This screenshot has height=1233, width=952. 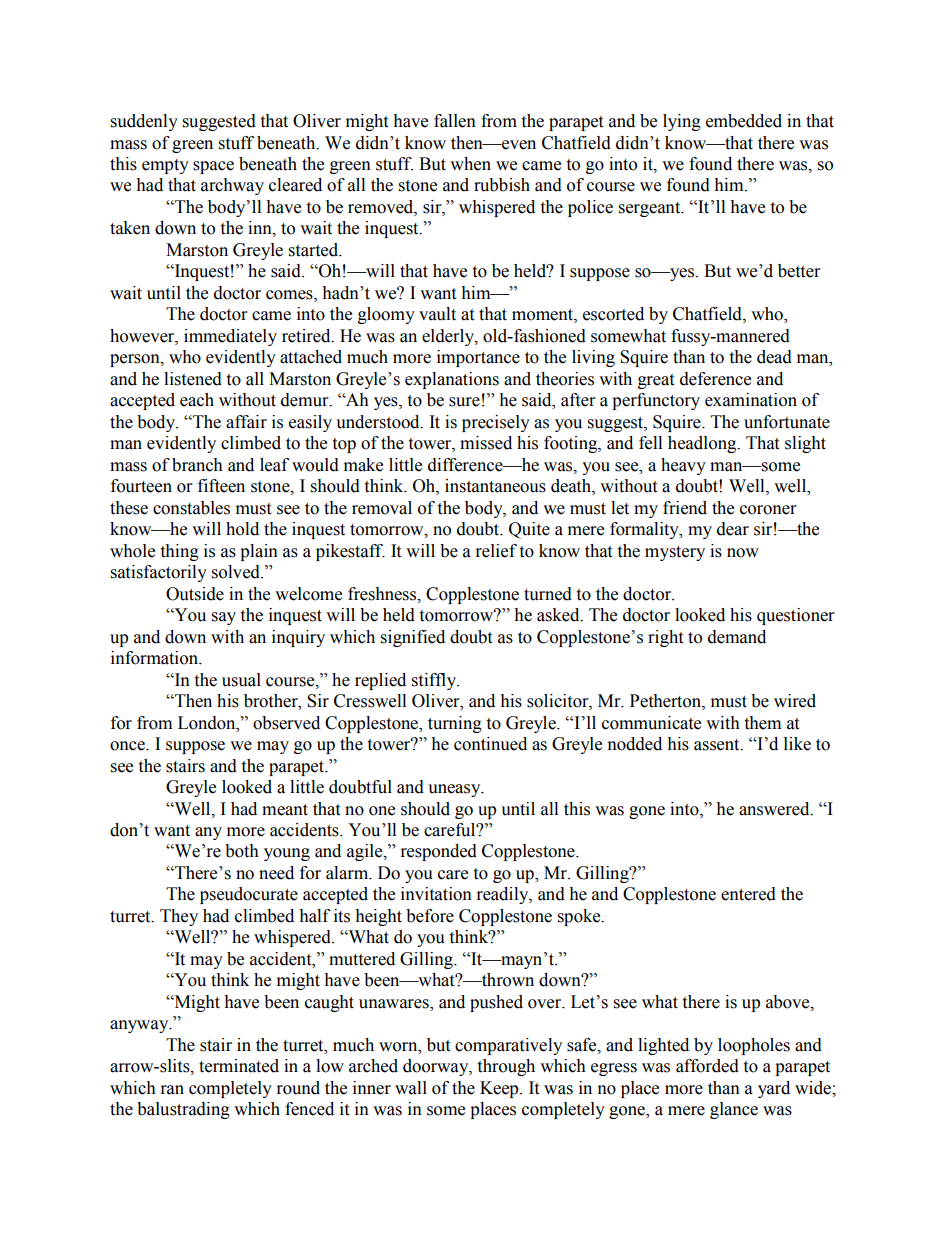 I want to click on Keep, so click(x=500, y=1089).
